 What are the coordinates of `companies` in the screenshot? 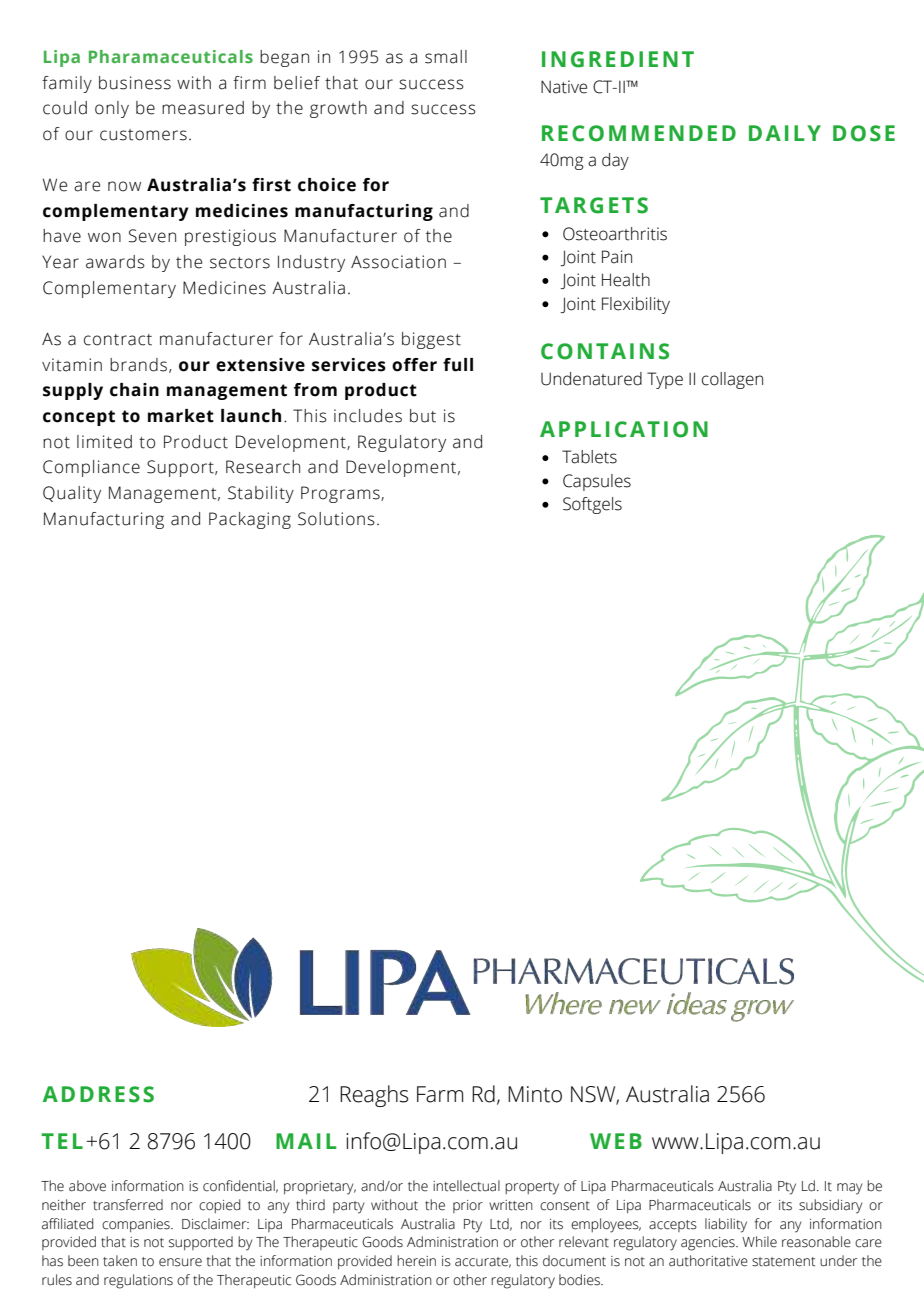 It's located at (137, 1225).
